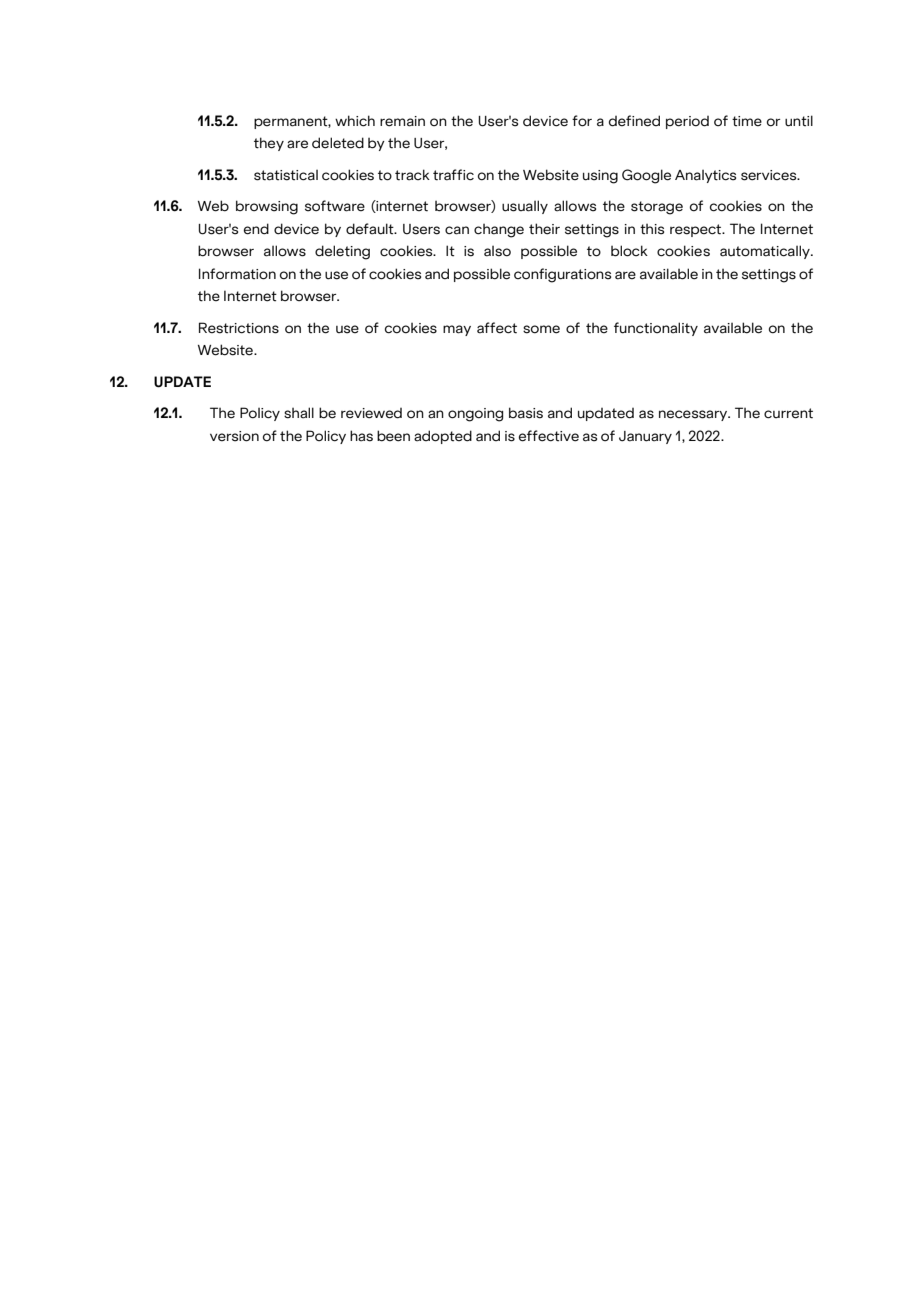 The height and width of the image is (1308, 924). Describe the element at coordinates (541, 329) in the image. I see `some` at that location.
